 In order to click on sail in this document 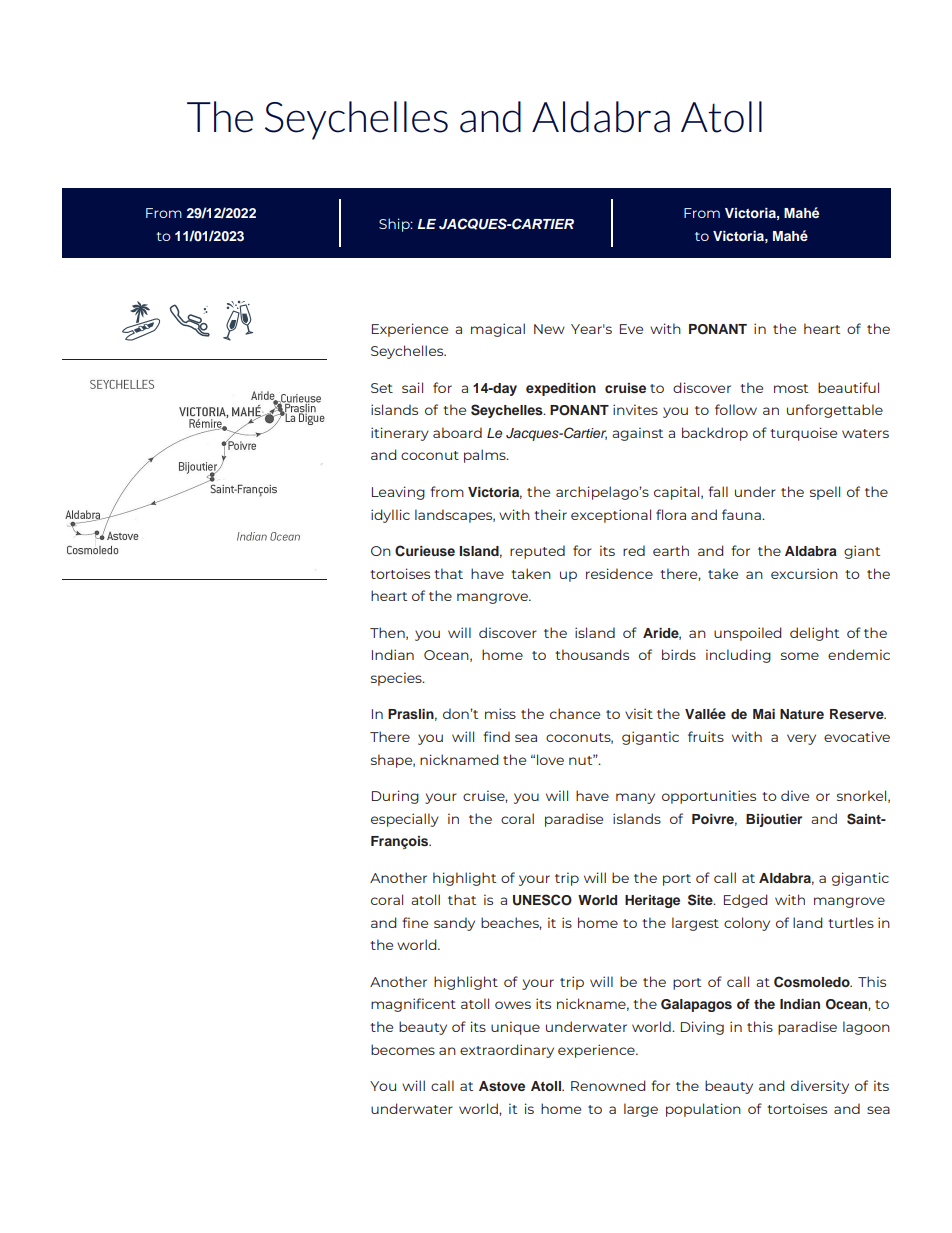, I will do `click(412, 387)`.
